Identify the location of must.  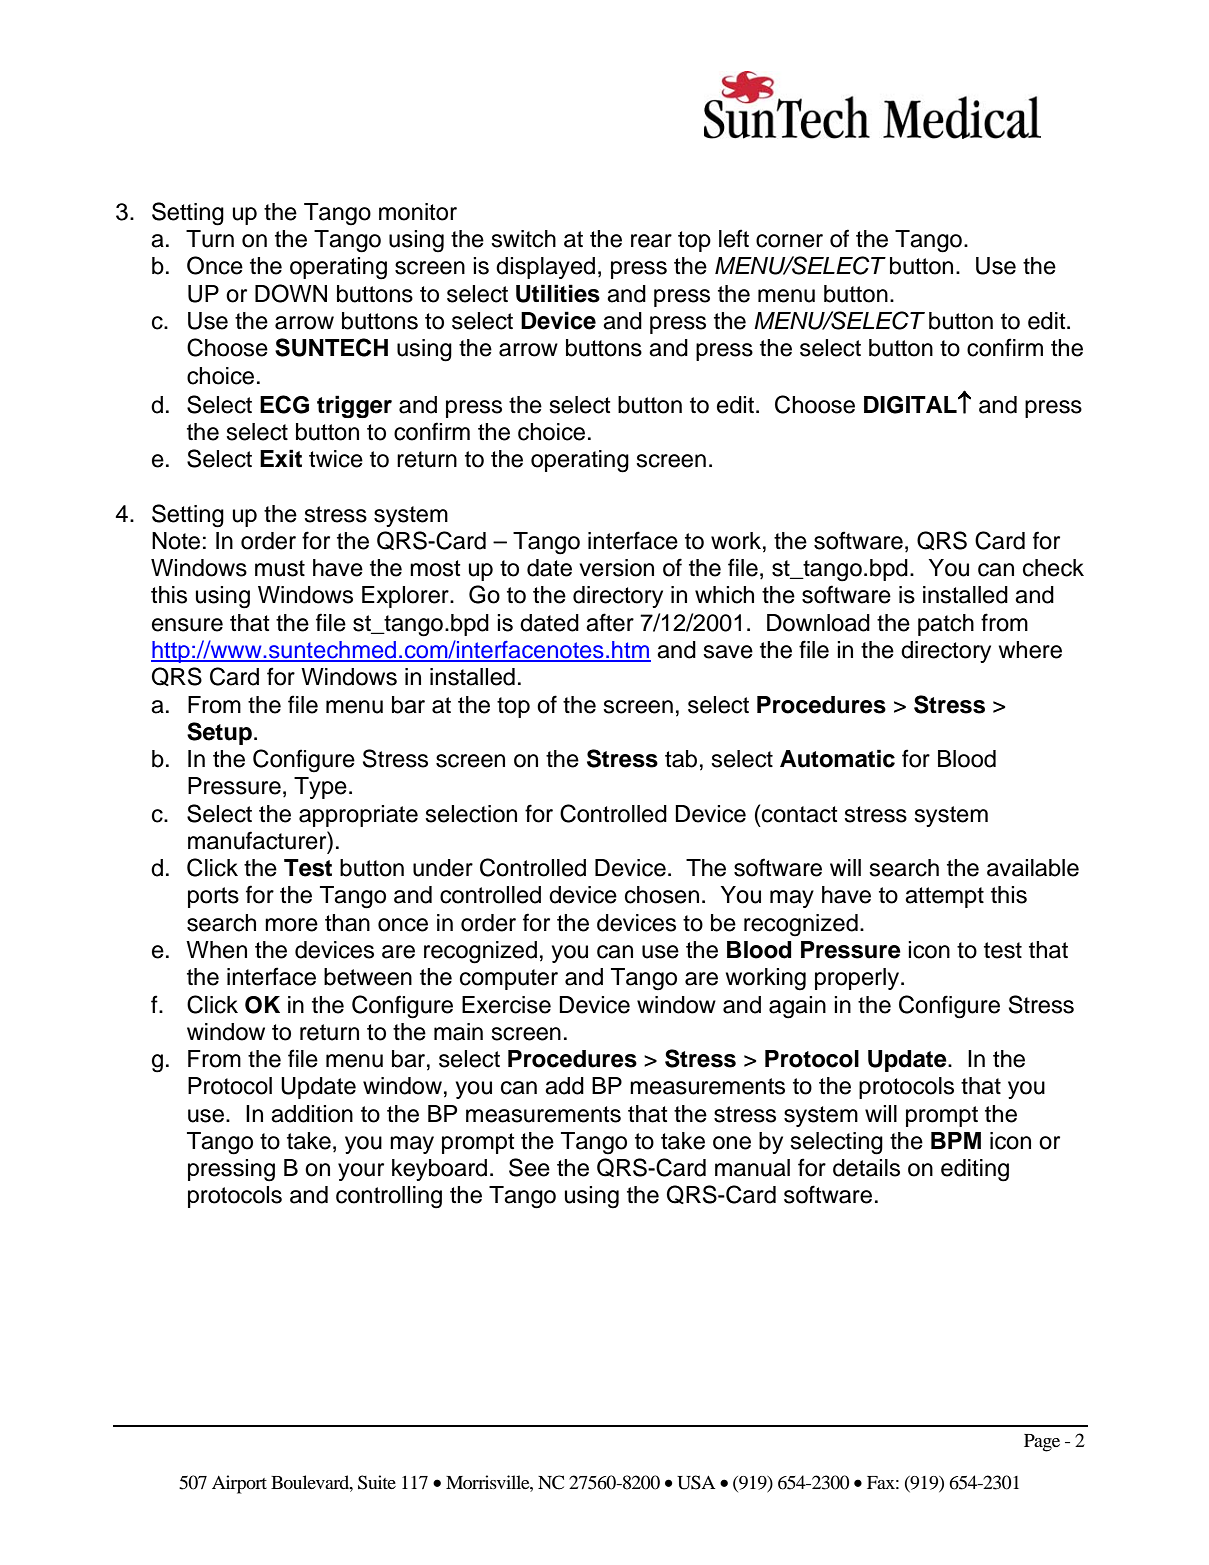
(280, 568).
